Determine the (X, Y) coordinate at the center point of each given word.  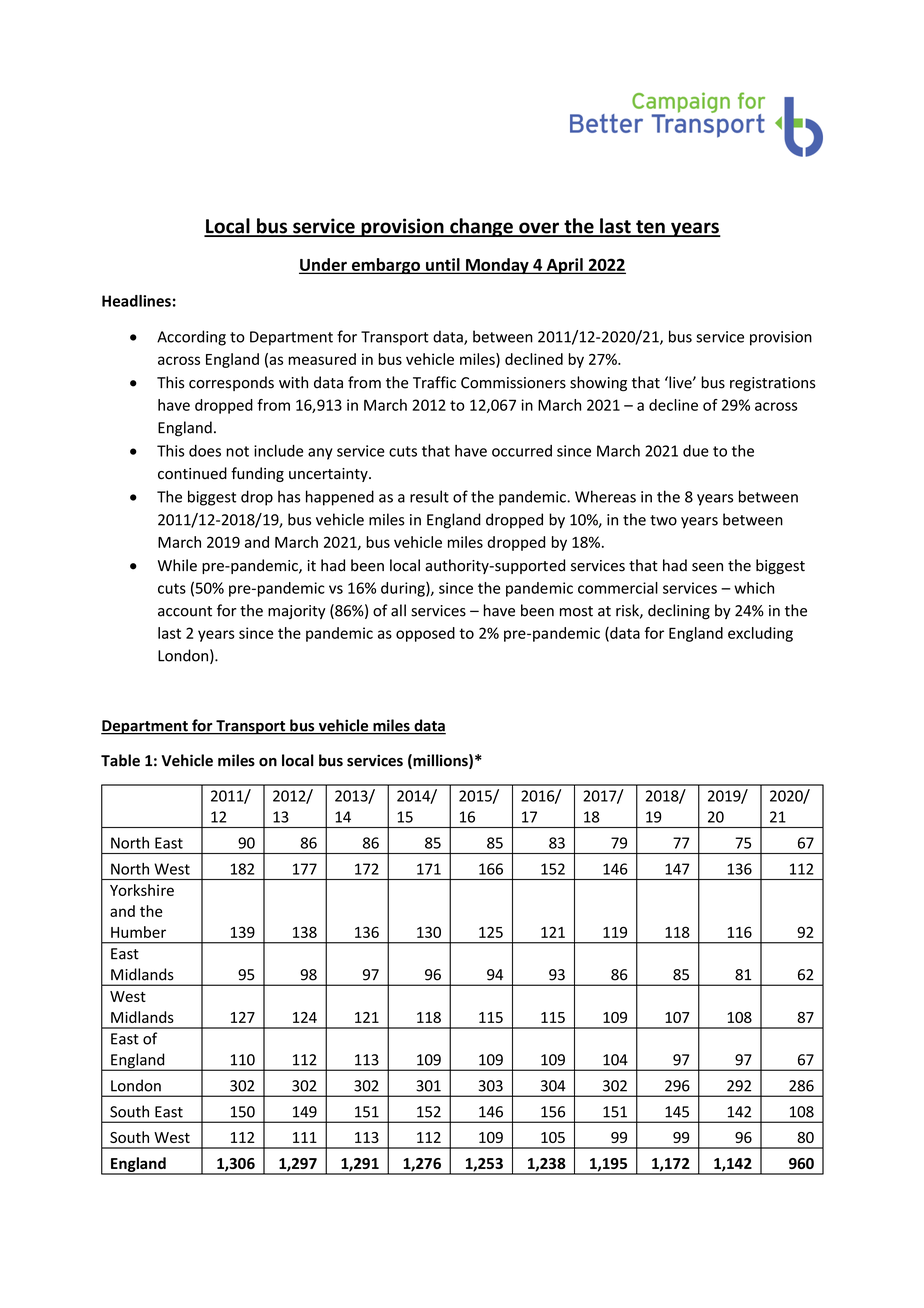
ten (650, 228)
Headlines (136, 301)
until (443, 265)
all (398, 610)
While (177, 565)
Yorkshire (142, 890)
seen (707, 567)
